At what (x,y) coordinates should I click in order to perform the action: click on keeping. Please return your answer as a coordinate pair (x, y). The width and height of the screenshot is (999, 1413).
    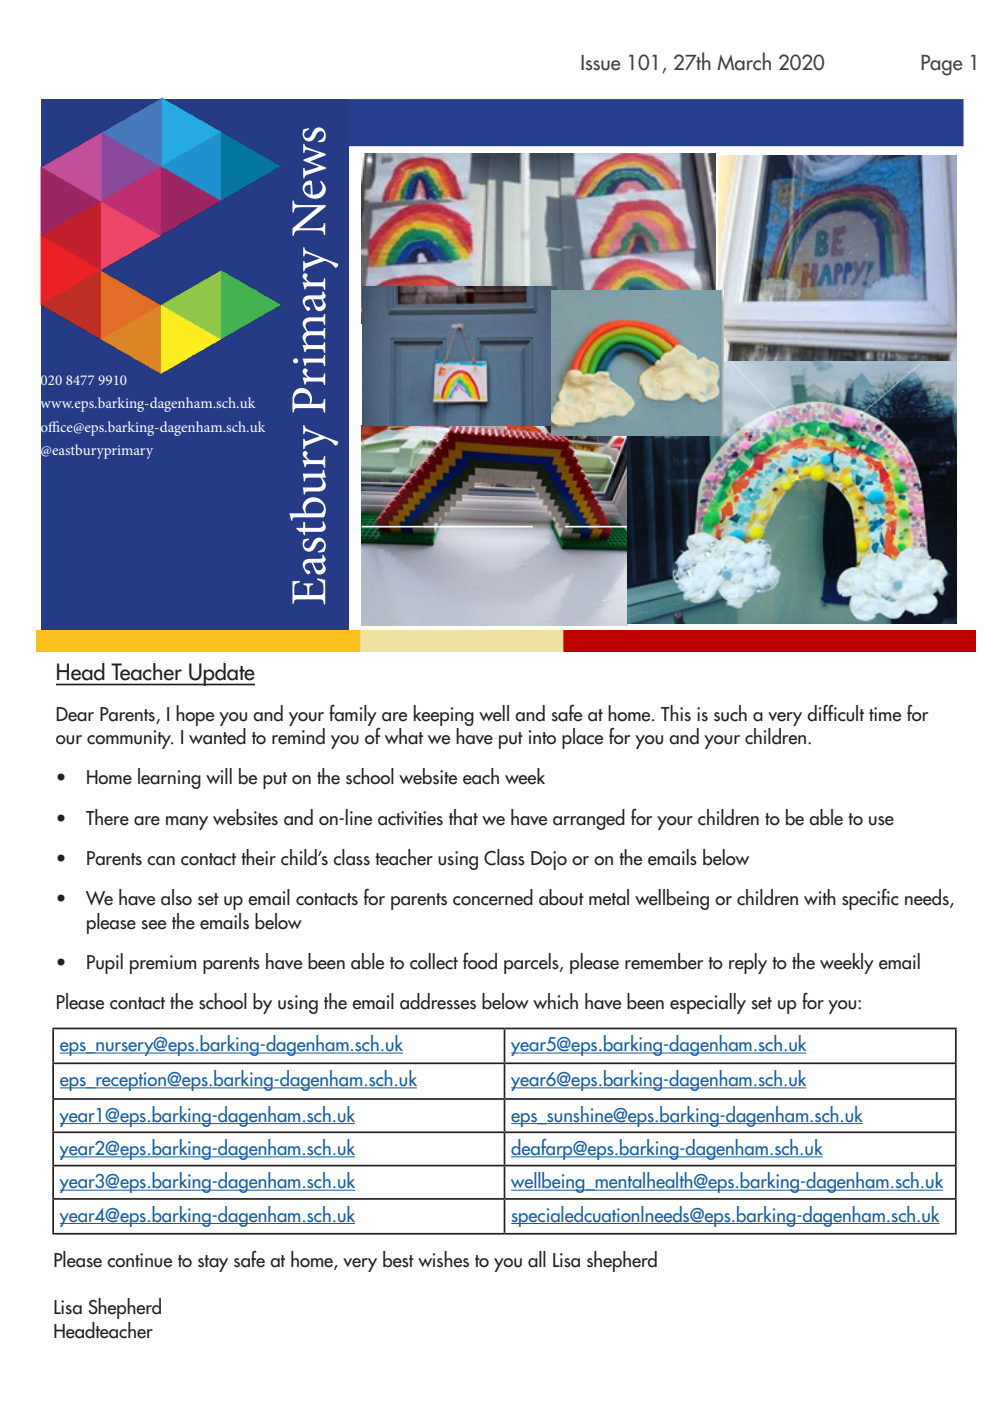
    Looking at the image, I should click on (444, 715).
